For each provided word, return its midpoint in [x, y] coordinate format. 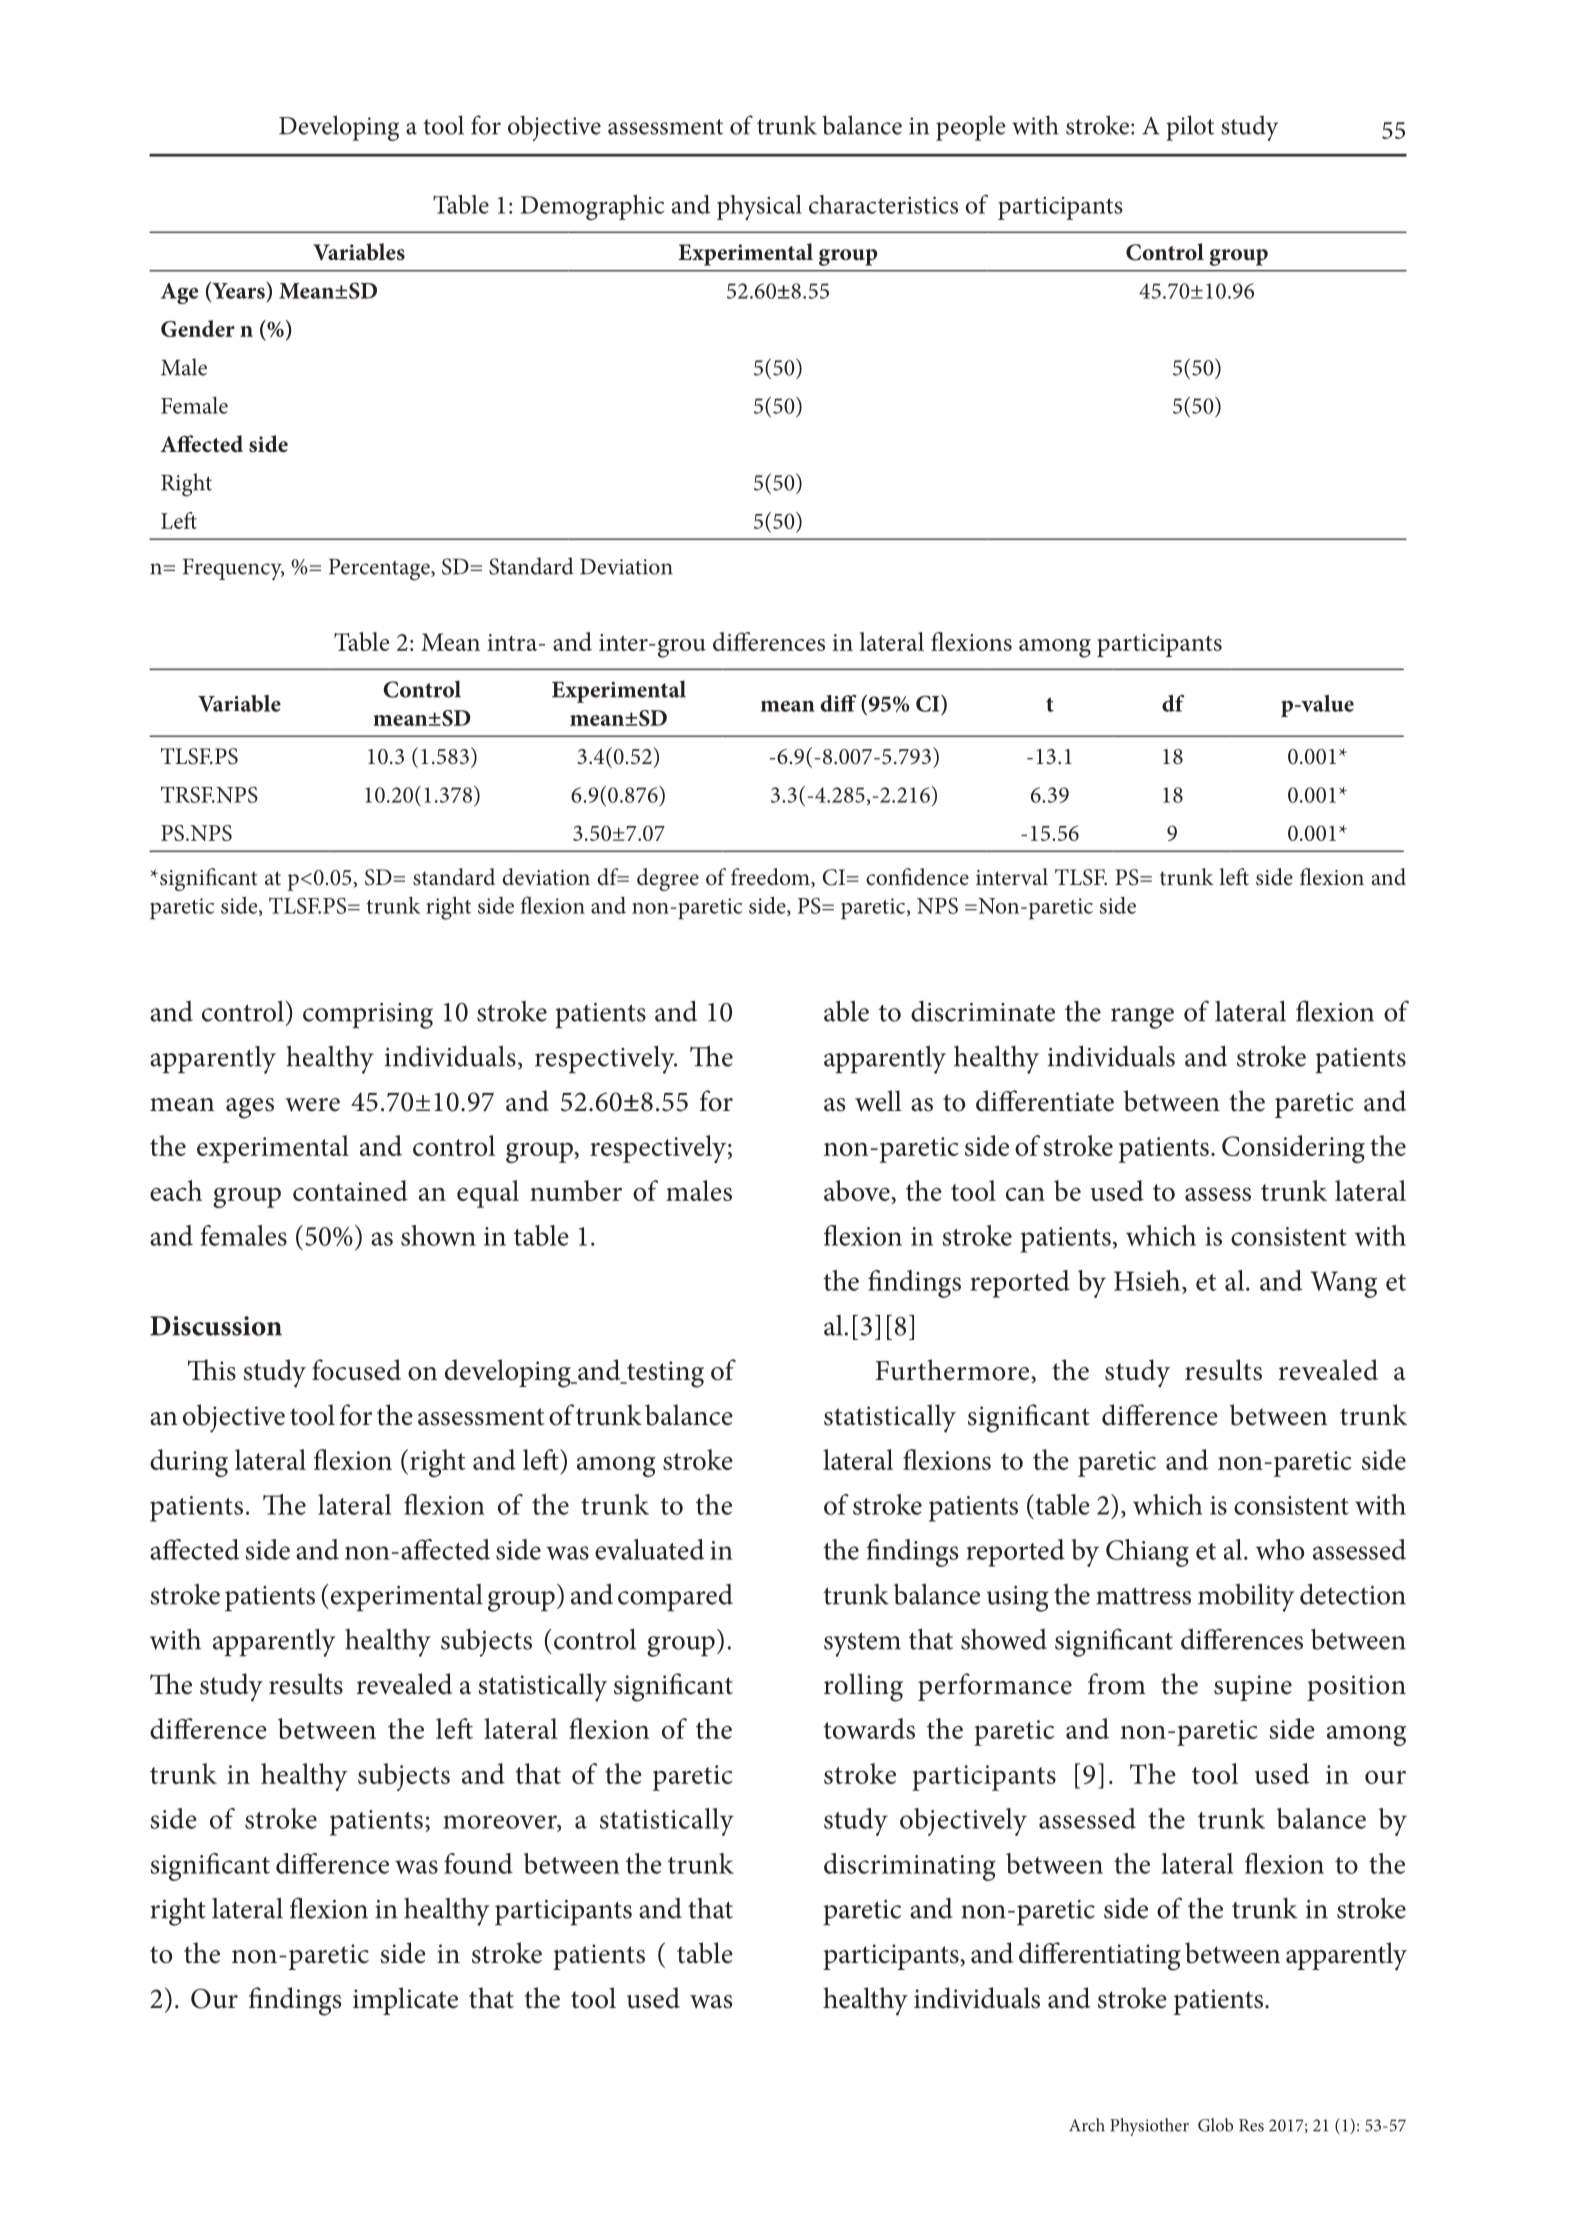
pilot [1190, 128]
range [1142, 1018]
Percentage [380, 570]
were [312, 1105]
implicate [405, 2001]
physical [759, 207]
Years [238, 291]
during [189, 1463]
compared [675, 1597]
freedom [771, 878]
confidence [917, 877]
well [878, 1101]
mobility [1246, 1597]
